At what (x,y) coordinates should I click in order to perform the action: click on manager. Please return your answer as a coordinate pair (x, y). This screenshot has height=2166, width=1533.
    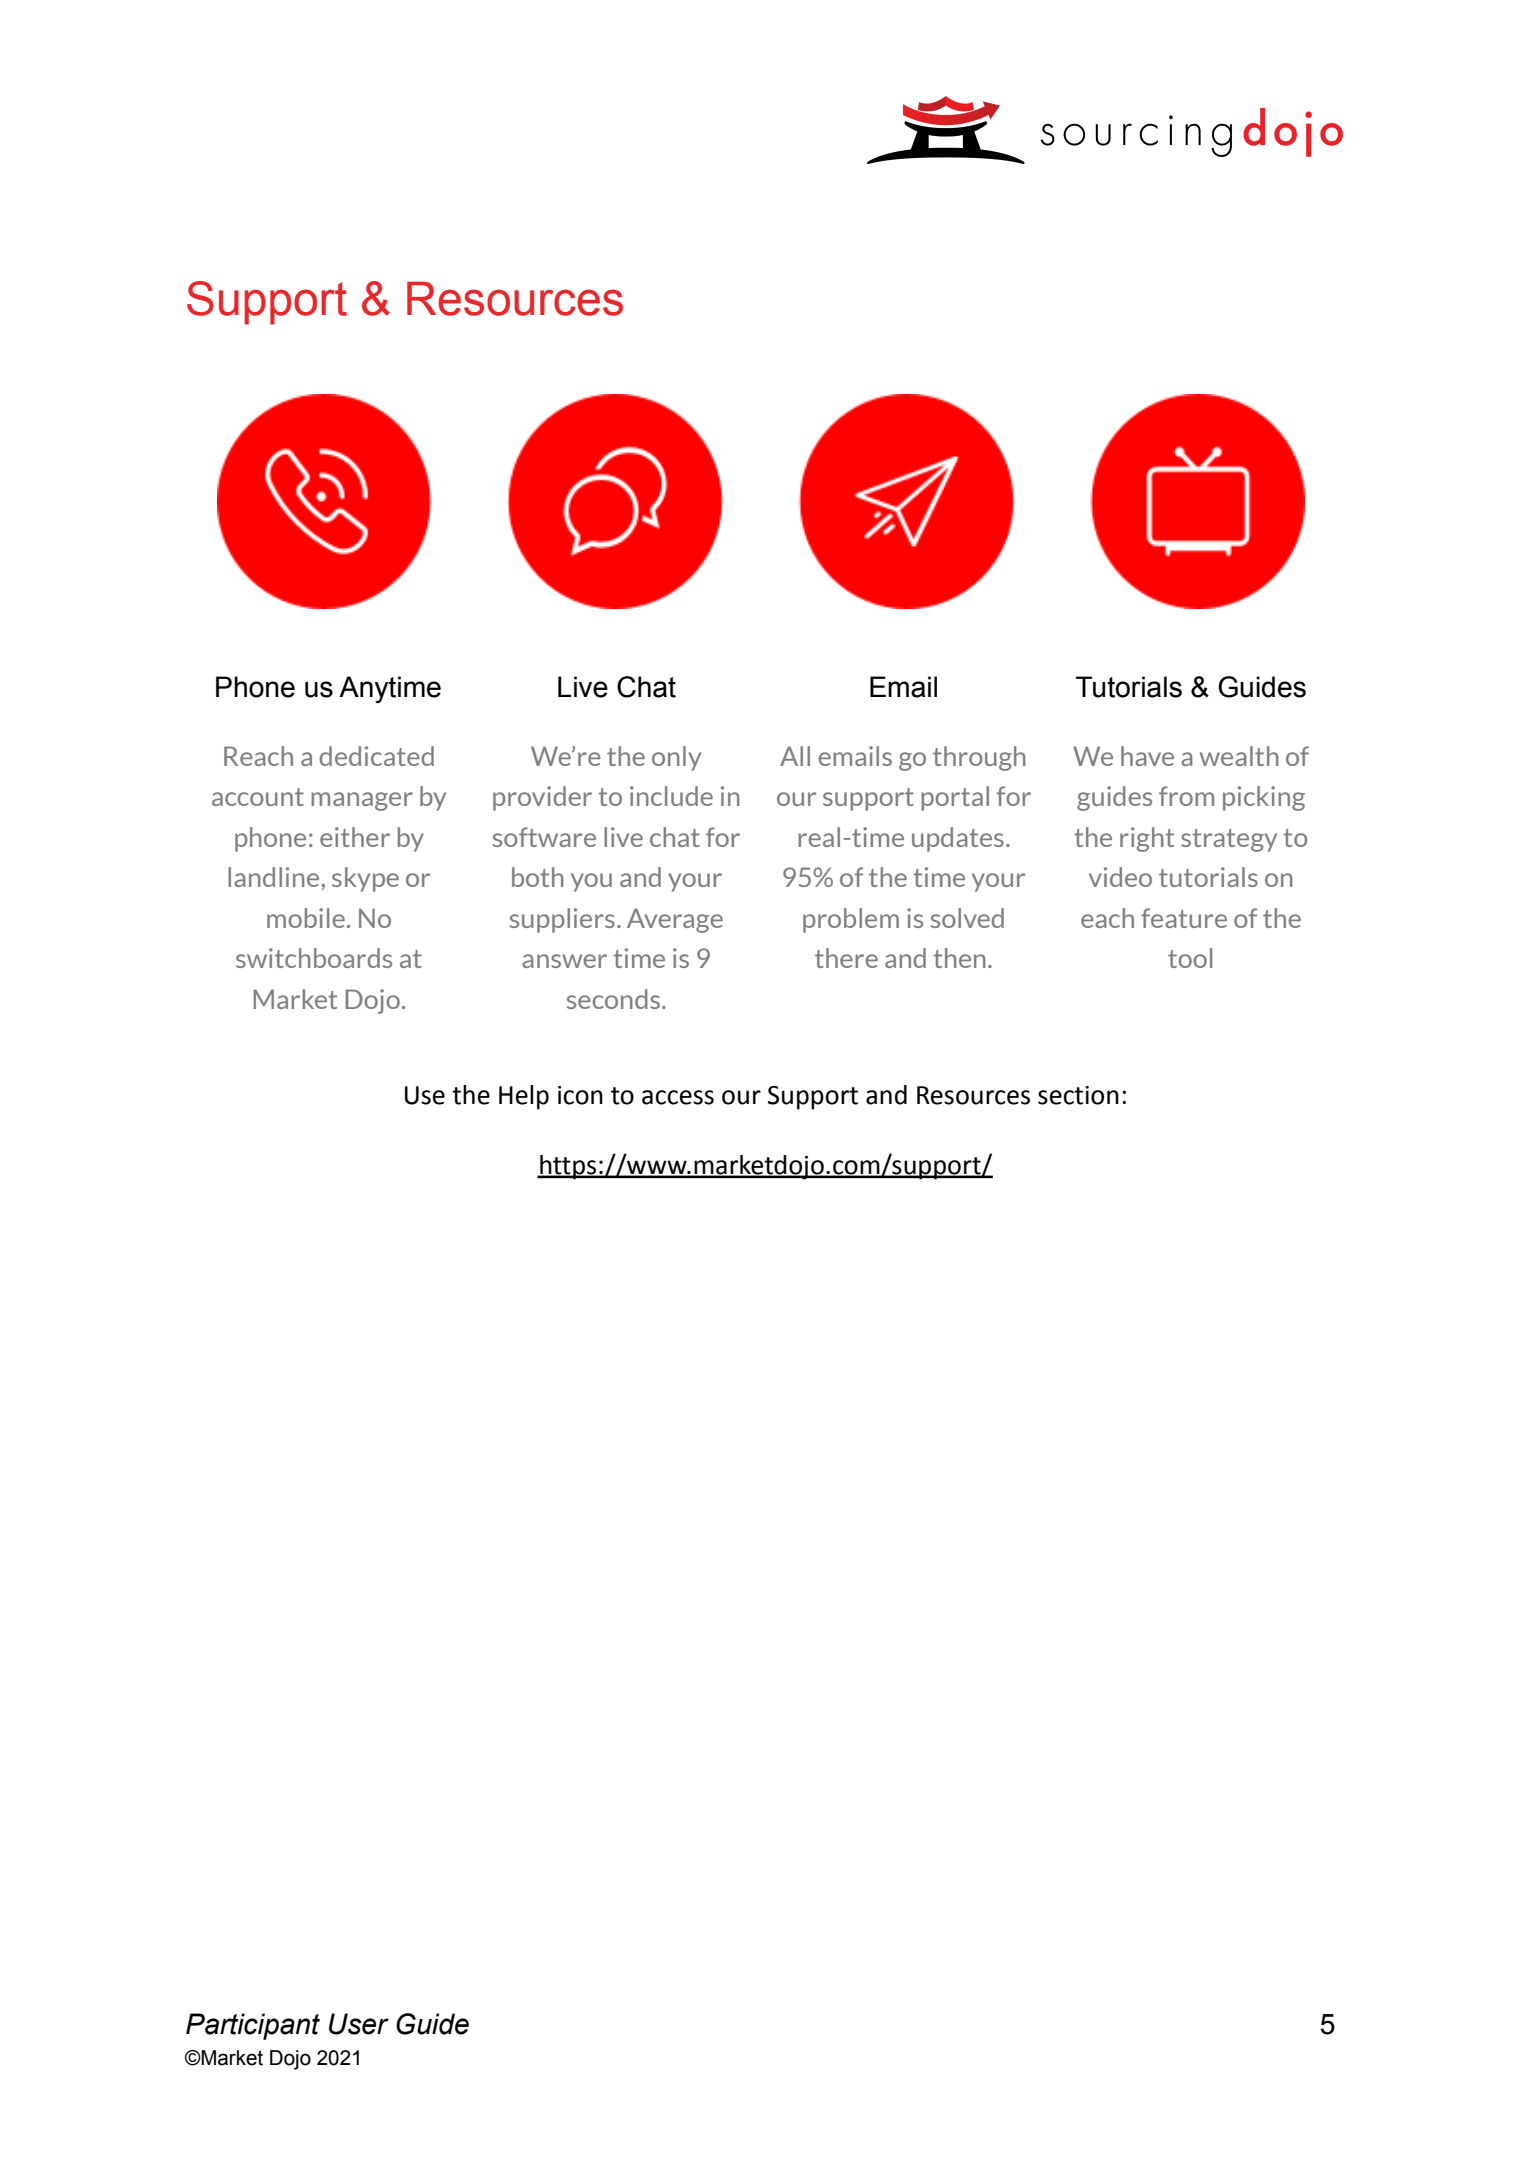
    Looking at the image, I should click on (362, 801).
